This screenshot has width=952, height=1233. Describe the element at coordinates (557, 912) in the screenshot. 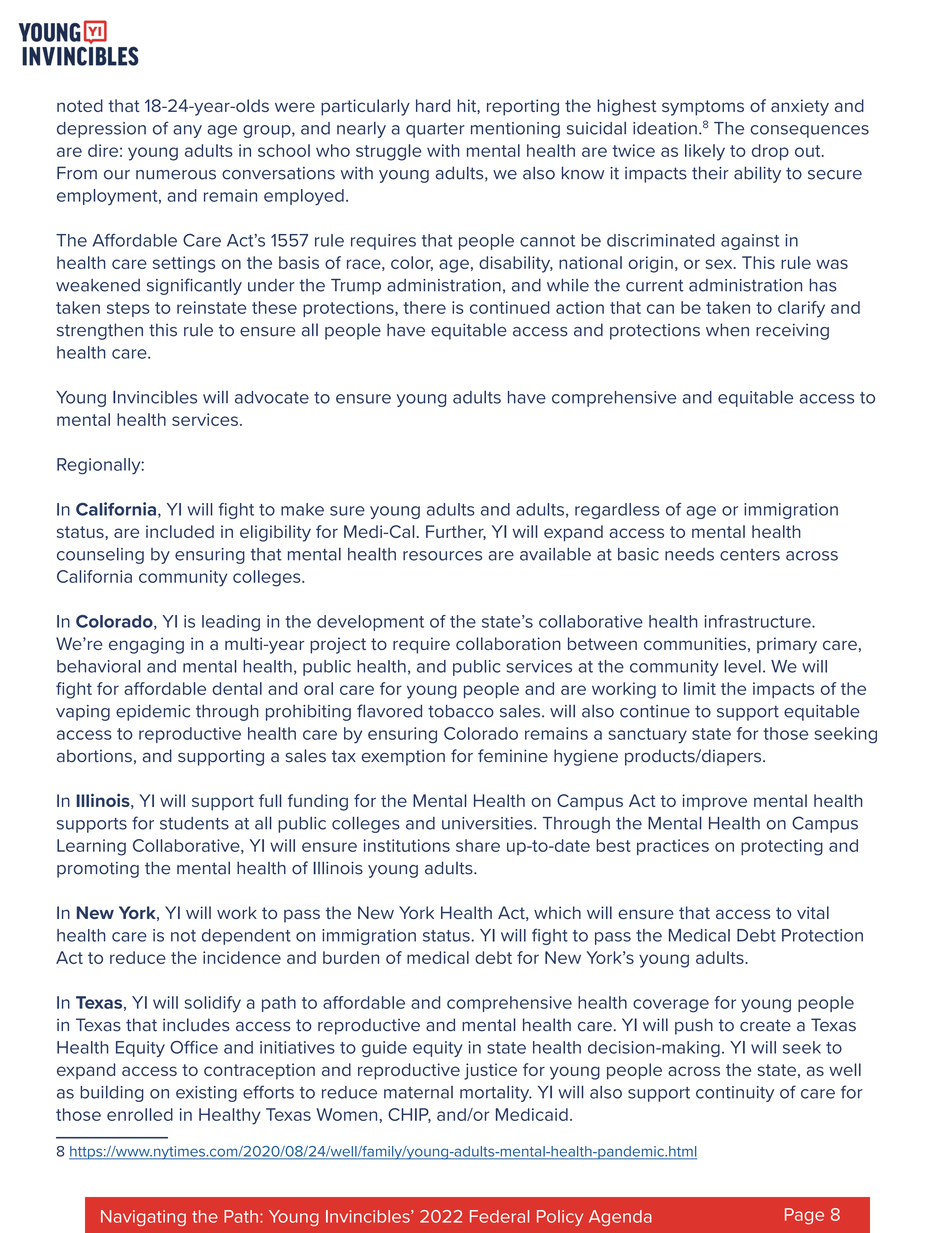

I see `which` at that location.
